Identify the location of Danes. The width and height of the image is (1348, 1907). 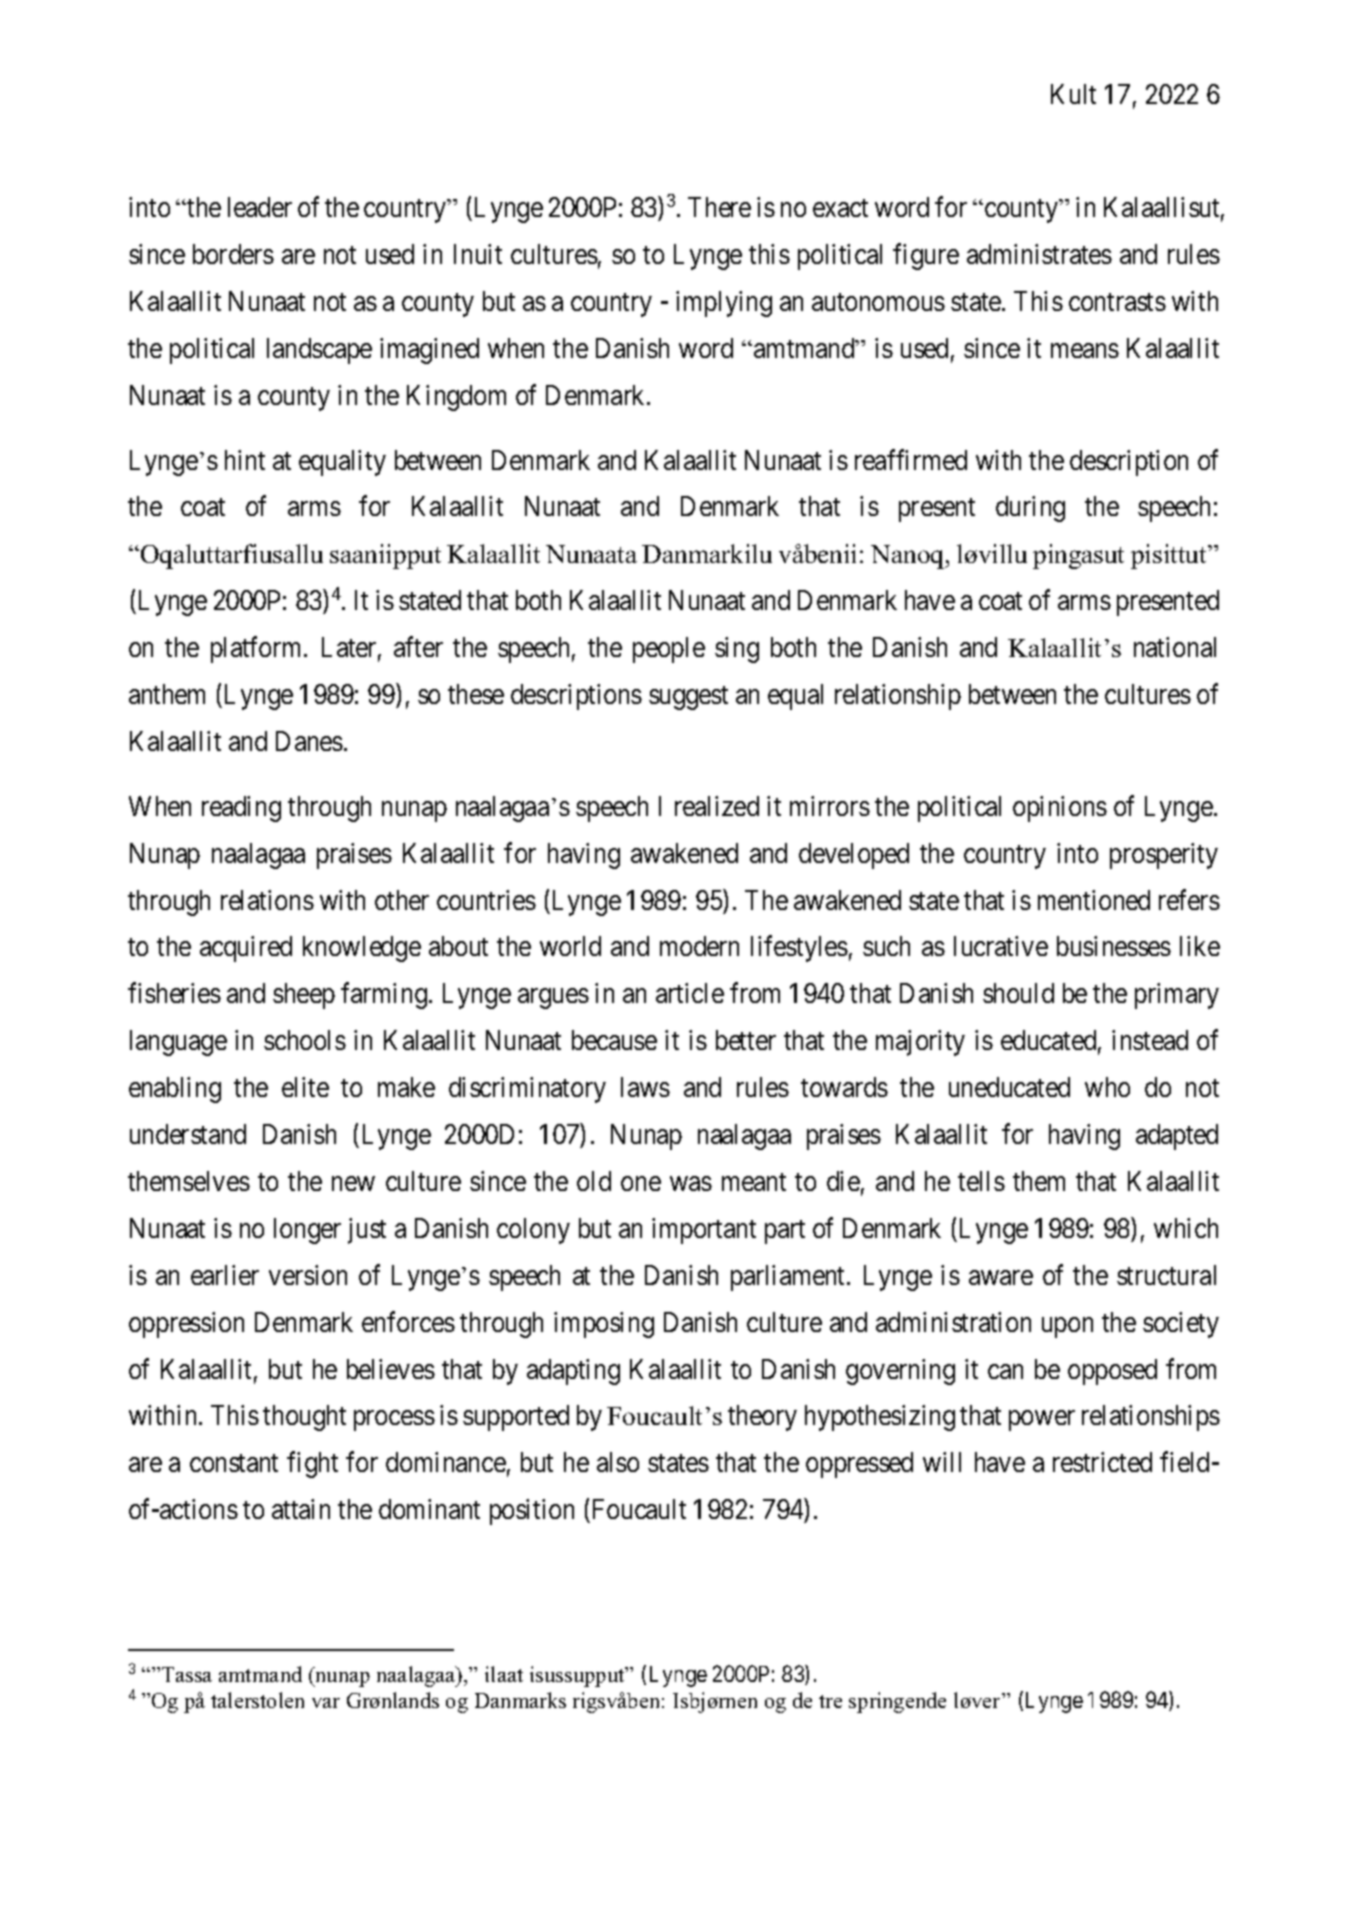
(309, 741).
